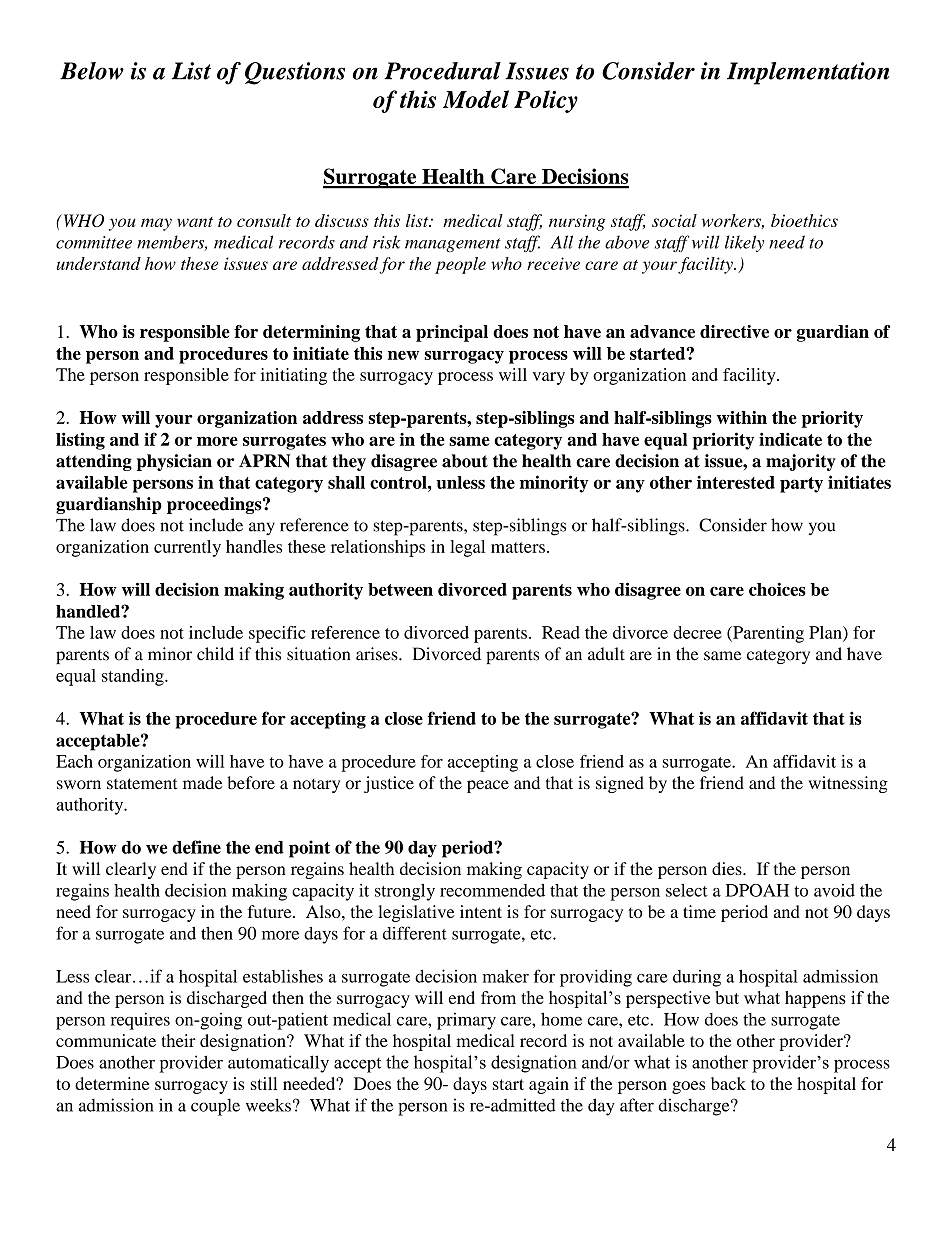 The image size is (952, 1233). I want to click on Below, so click(92, 71).
